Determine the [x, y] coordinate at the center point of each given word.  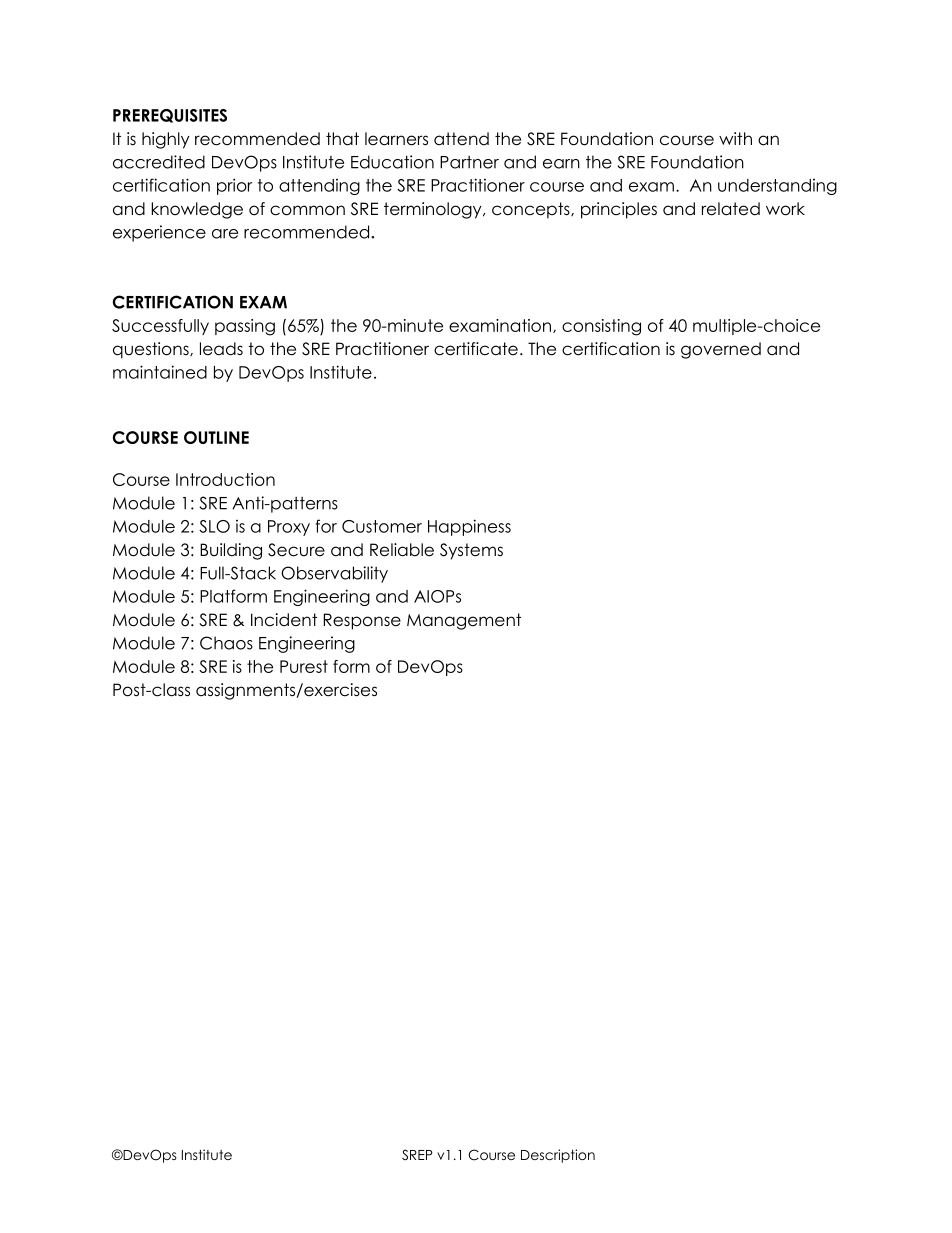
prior [235, 186]
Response [362, 621]
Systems [471, 551]
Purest [304, 666]
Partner [469, 162]
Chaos [226, 643]
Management [464, 621]
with [735, 138]
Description [558, 1156]
